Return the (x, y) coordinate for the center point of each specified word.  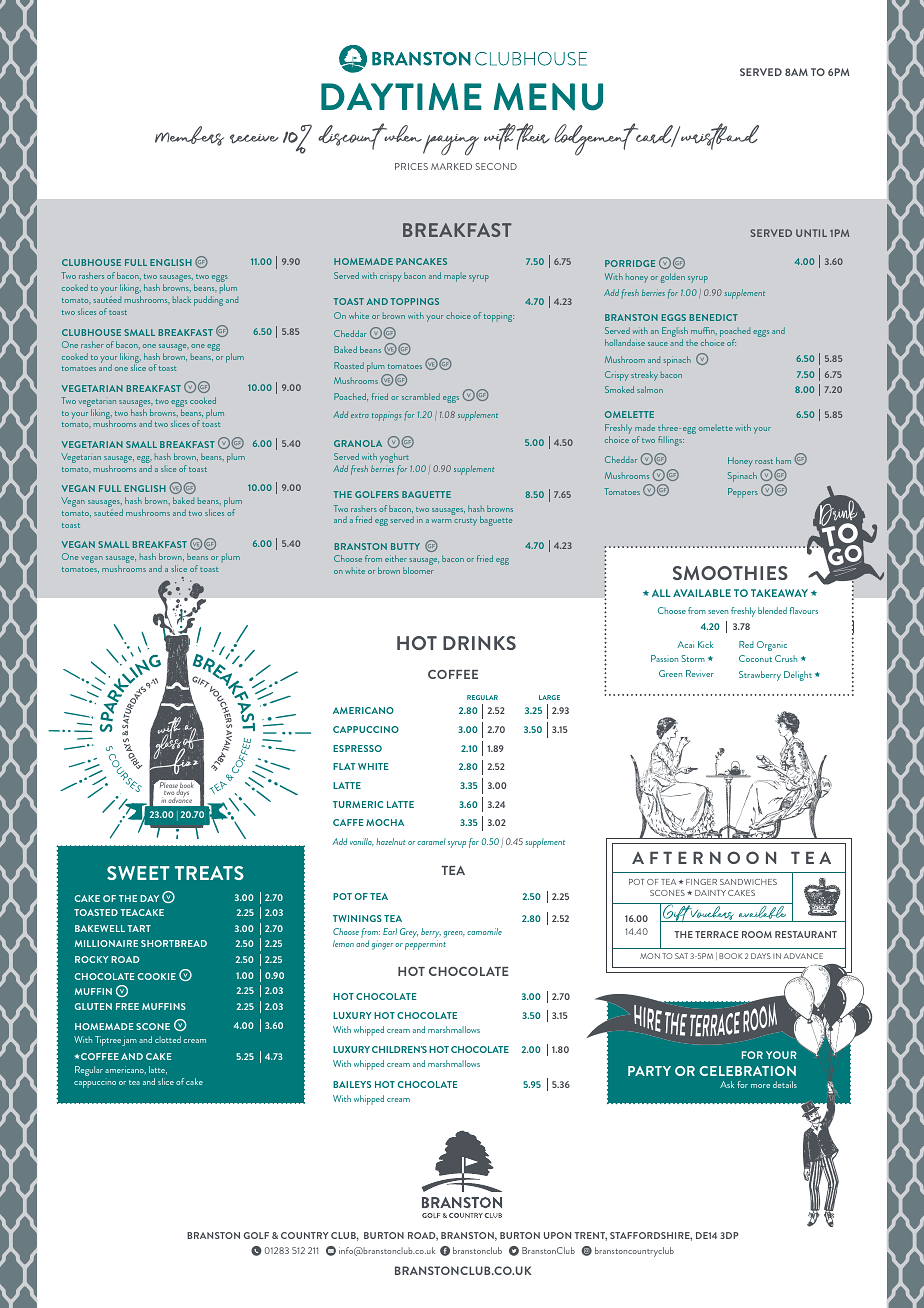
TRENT (590, 1236)
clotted (168, 1039)
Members (189, 136)
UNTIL (811, 233)
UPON (557, 1235)
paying (451, 145)
